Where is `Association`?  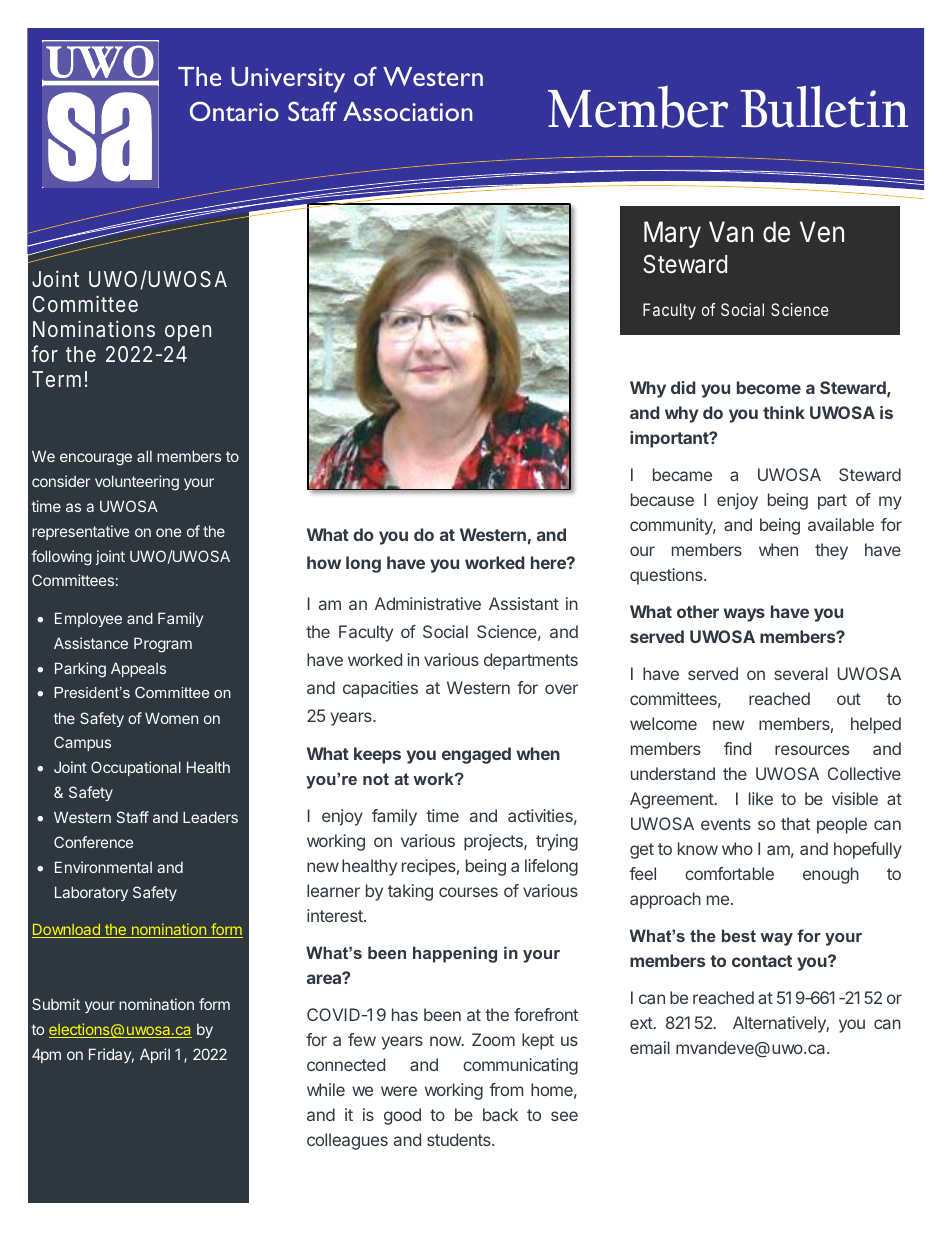
Association is located at coordinates (408, 111).
